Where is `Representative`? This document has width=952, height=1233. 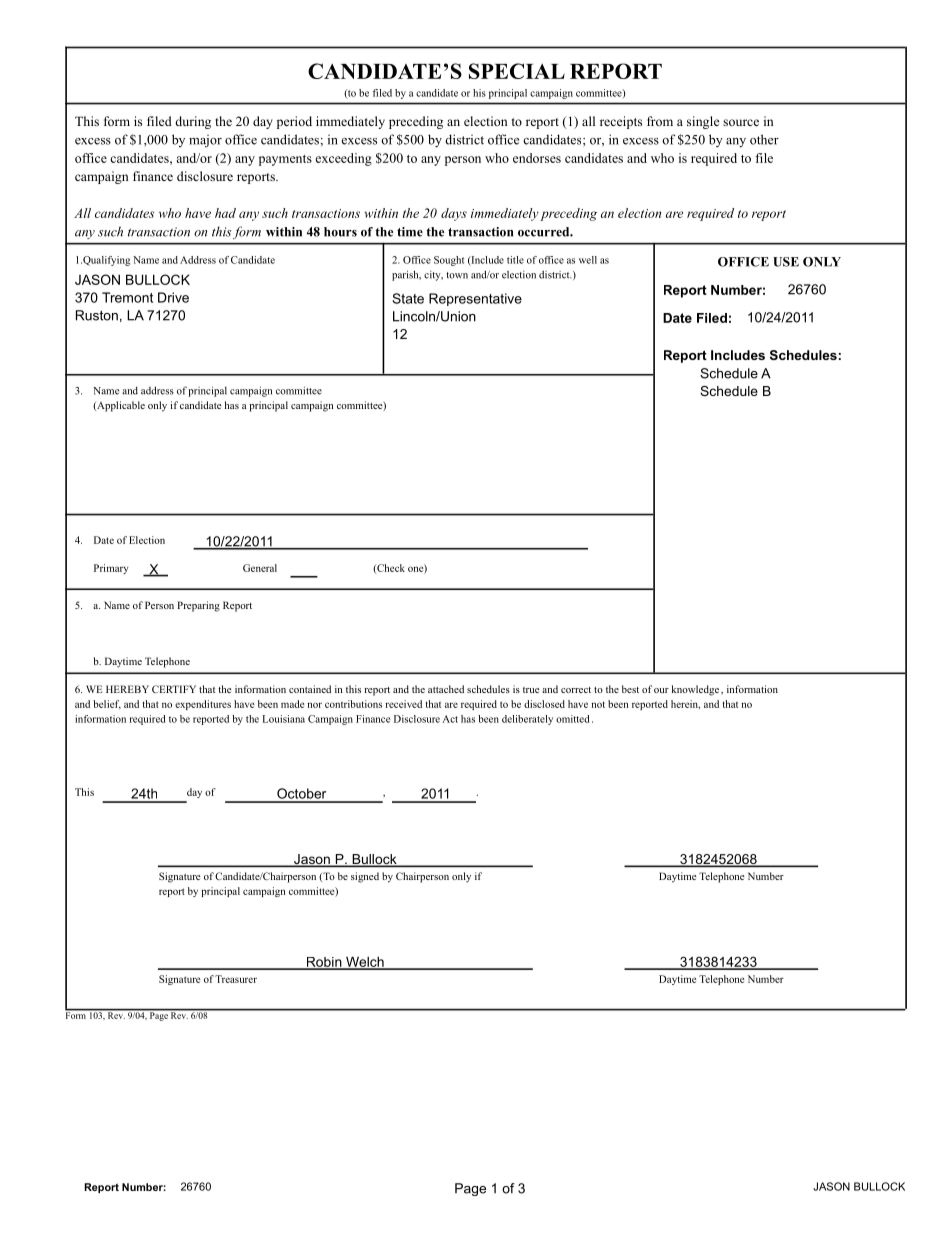
Representative is located at coordinates (475, 299).
